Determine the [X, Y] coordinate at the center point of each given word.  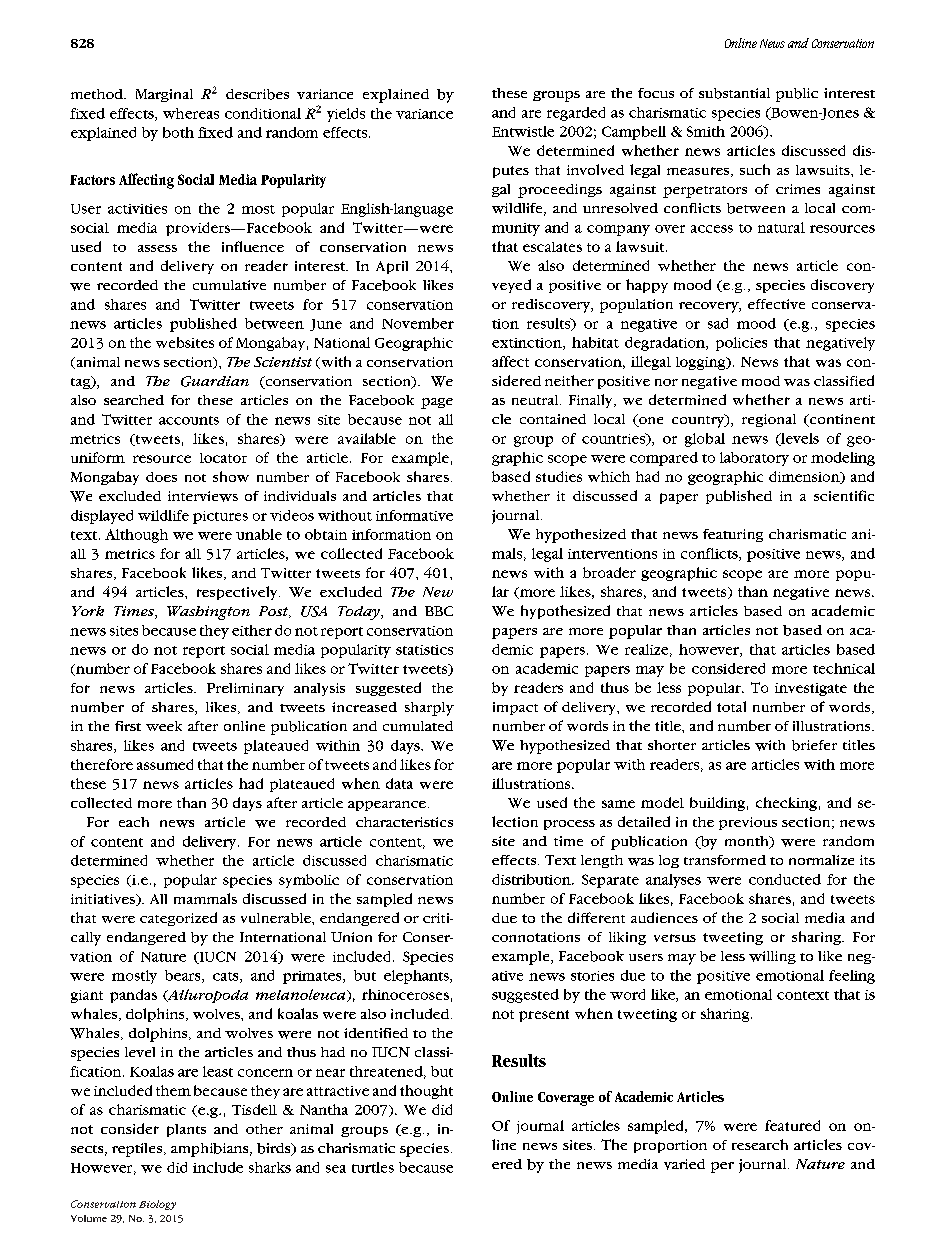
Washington [208, 613]
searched [134, 400]
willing [772, 957]
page [437, 403]
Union [351, 937]
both [178, 132]
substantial [734, 93]
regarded [576, 114]
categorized [178, 919]
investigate [811, 689]
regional [769, 420]
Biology [157, 1205]
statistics [424, 650]
